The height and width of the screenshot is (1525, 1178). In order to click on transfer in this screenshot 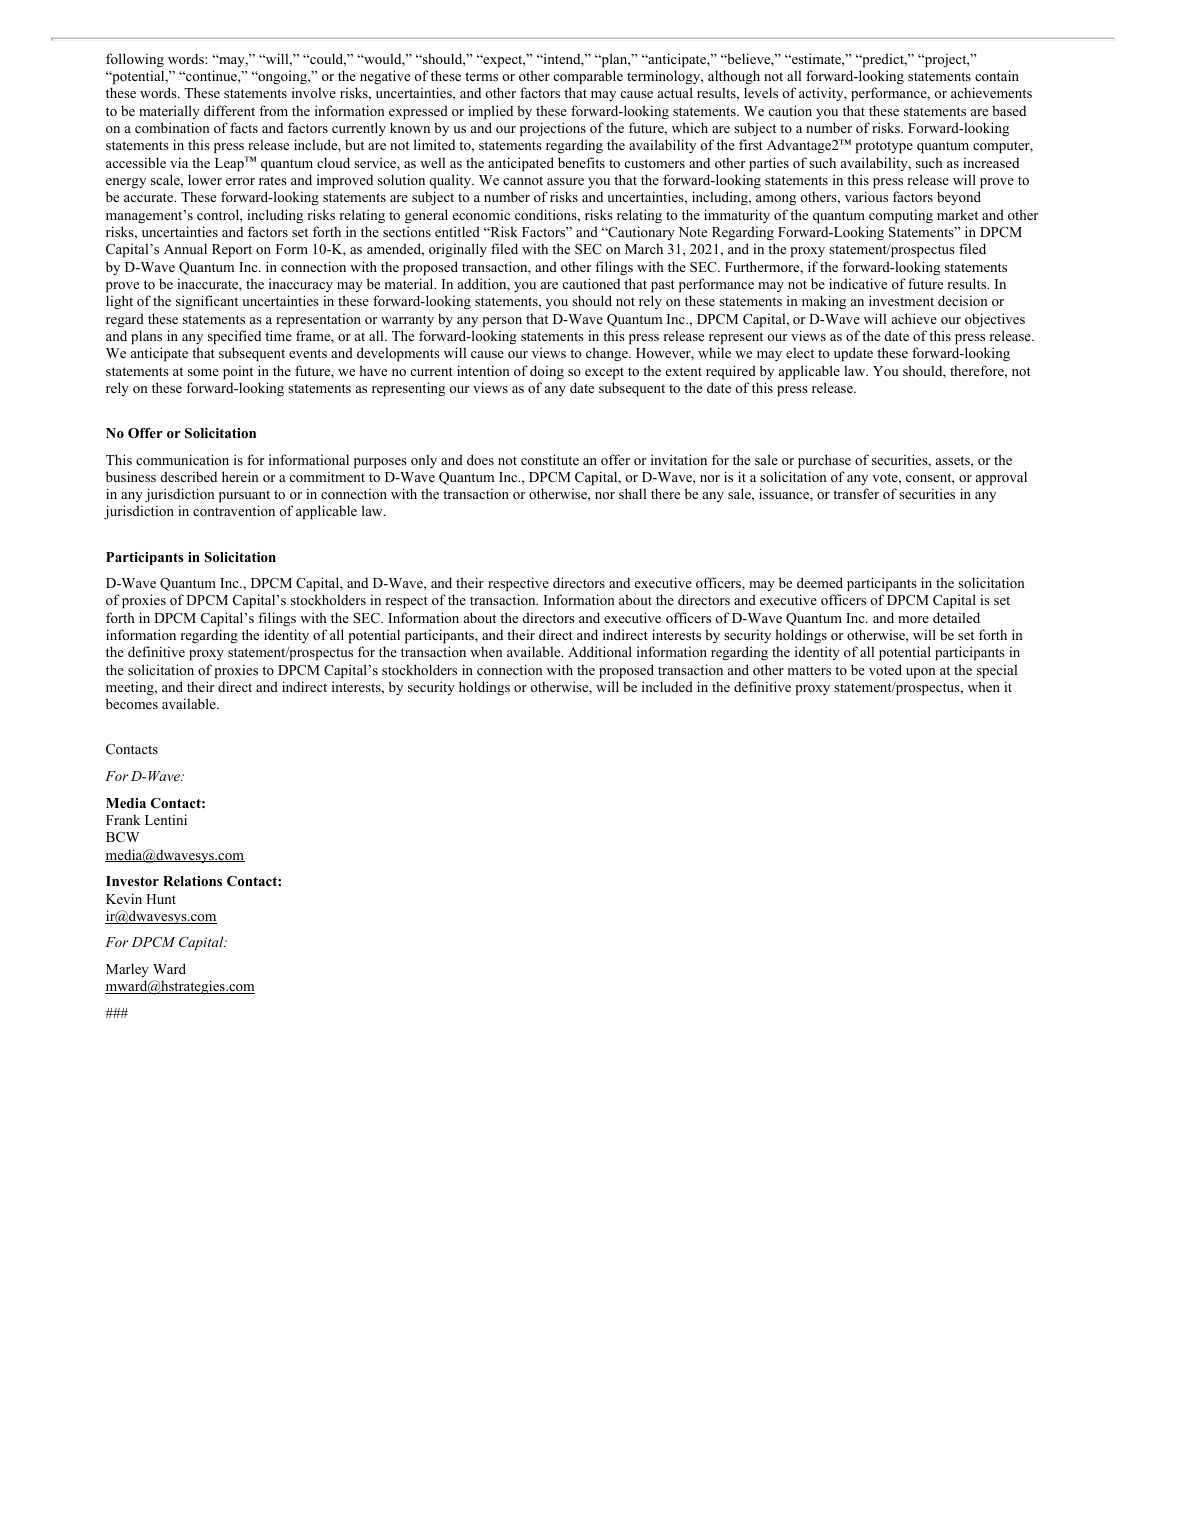, I will do `click(856, 493)`.
